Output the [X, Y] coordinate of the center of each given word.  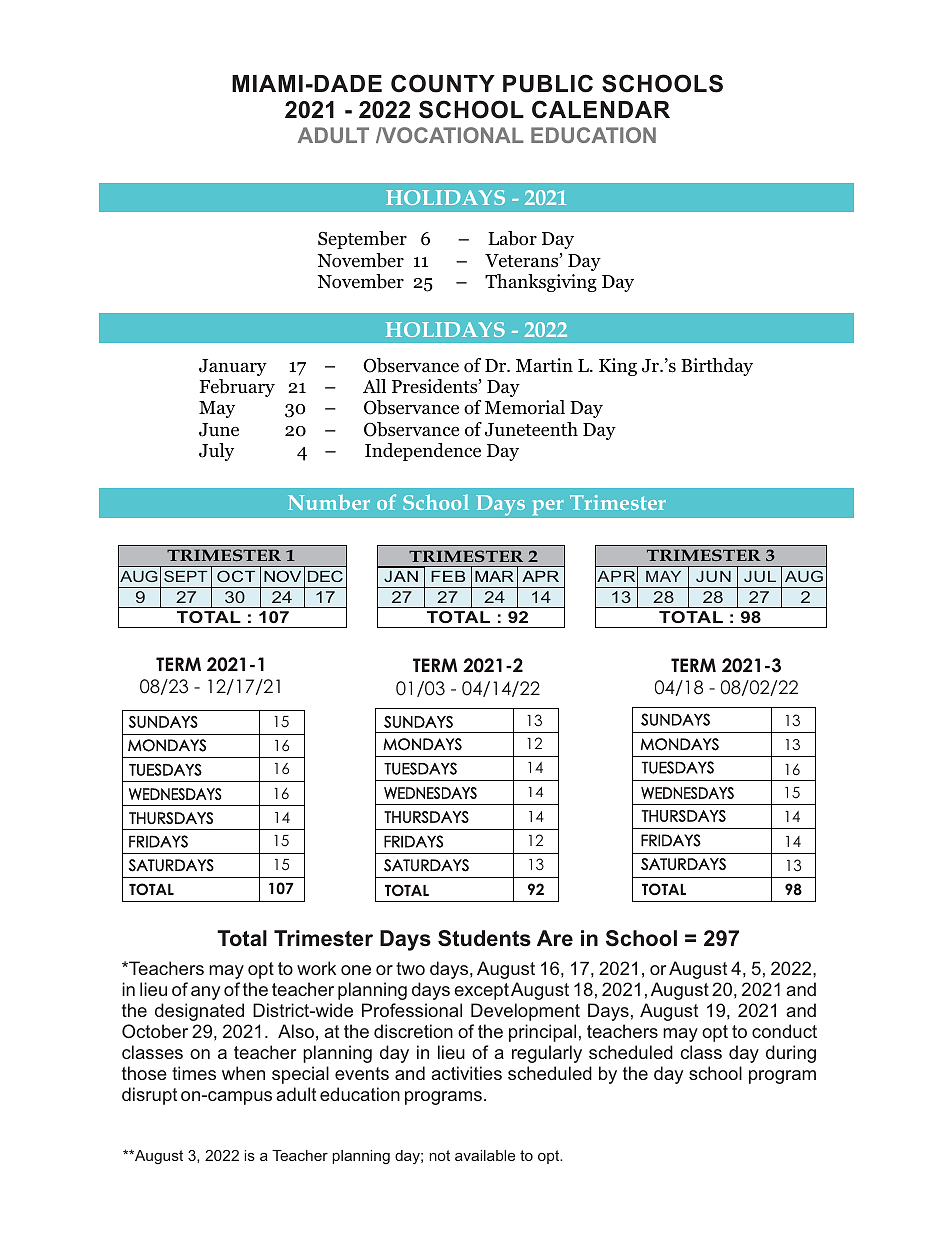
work [316, 968]
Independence [423, 452]
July [216, 452]
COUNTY [443, 83]
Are [555, 938]
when [243, 1073]
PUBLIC [548, 83]
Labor [512, 238]
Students [484, 938]
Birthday [717, 367]
